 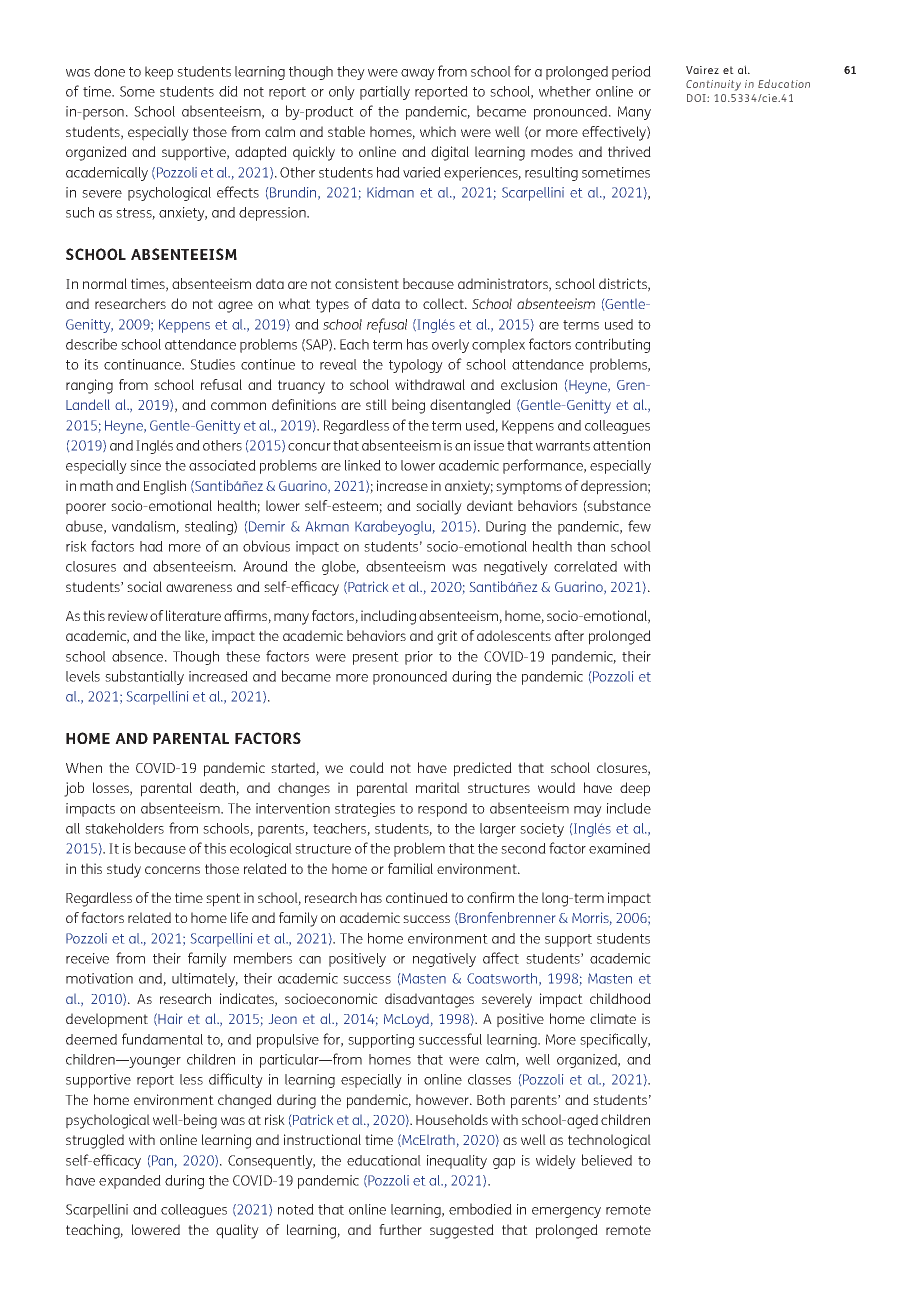 I want to click on period, so click(x=631, y=73).
